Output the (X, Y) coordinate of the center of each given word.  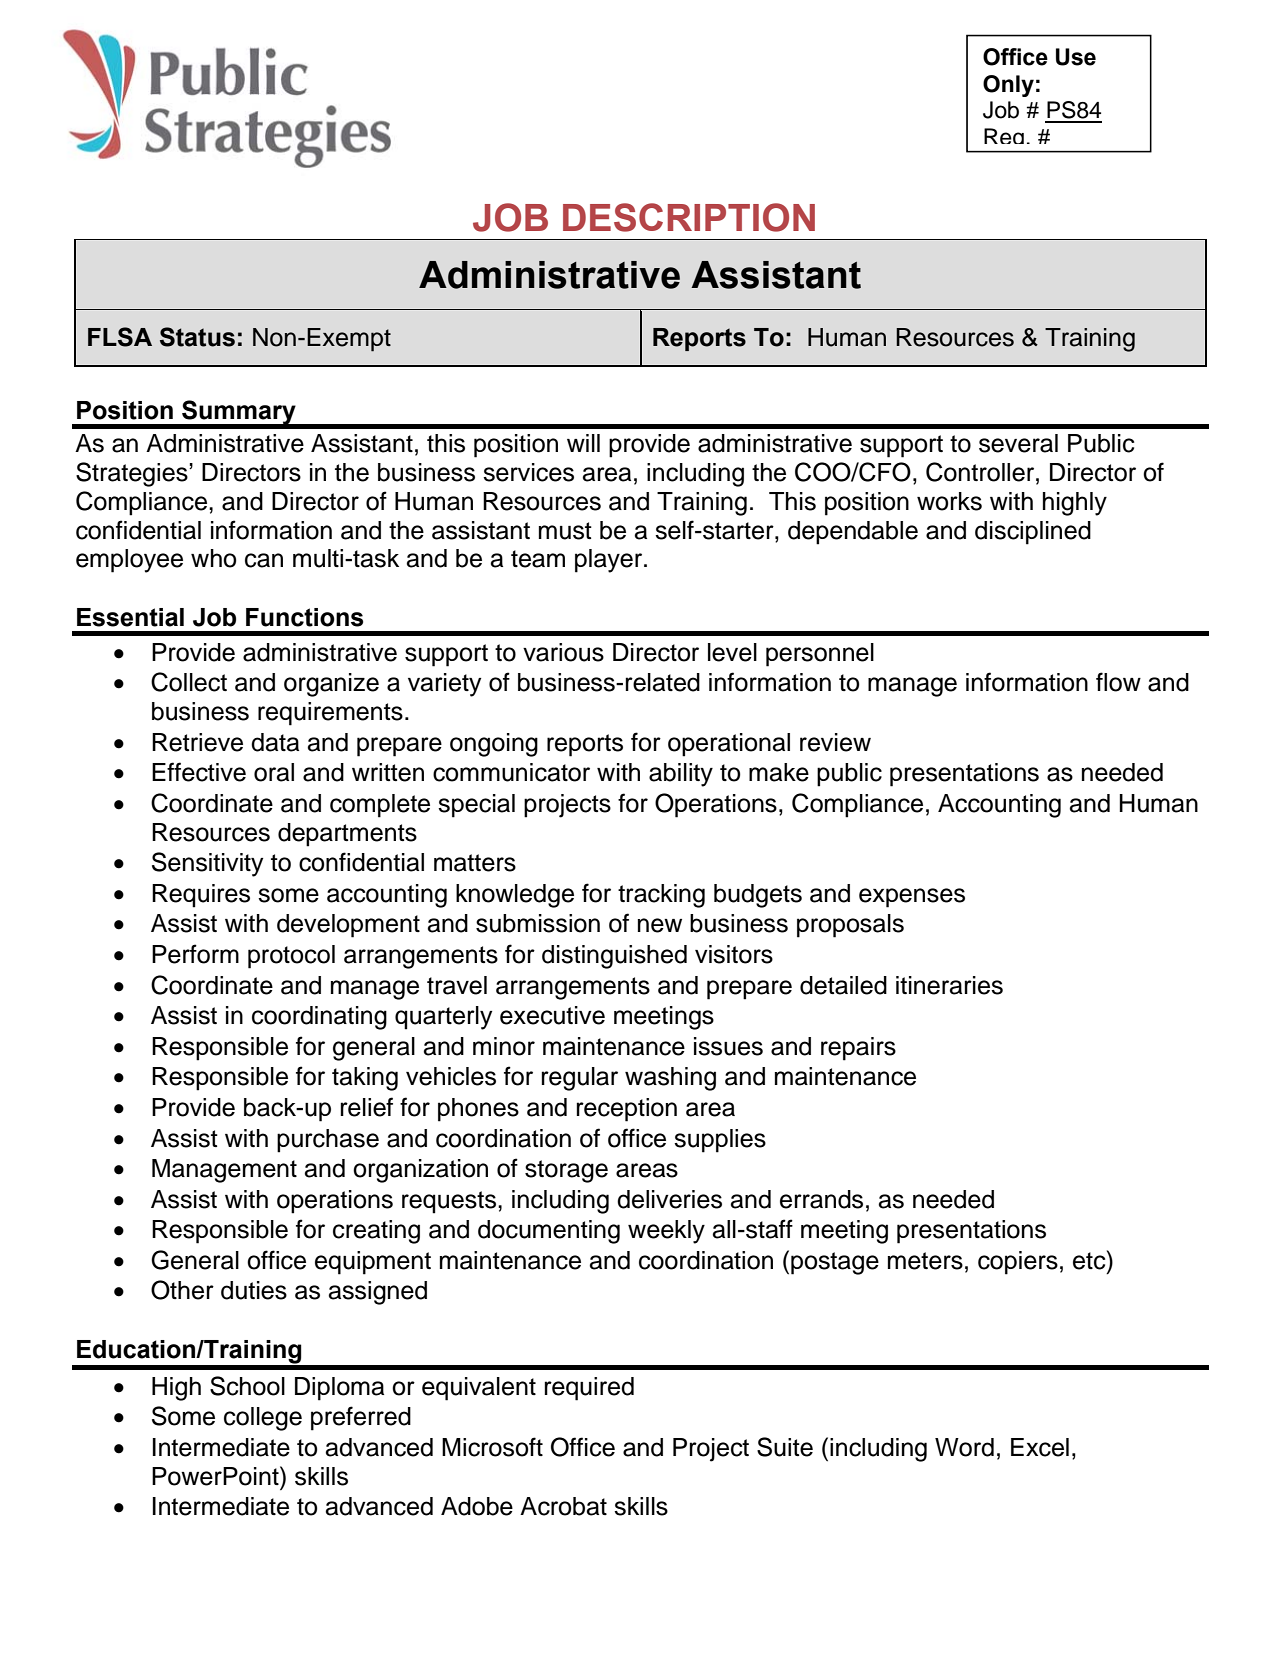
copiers (1018, 1263)
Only (1008, 86)
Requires (201, 896)
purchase (328, 1141)
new (660, 925)
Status (197, 337)
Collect (189, 682)
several (1018, 443)
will (583, 443)
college (263, 1419)
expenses (912, 898)
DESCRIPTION (689, 217)
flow (1118, 682)
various (563, 652)
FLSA (120, 337)
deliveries (669, 1199)
